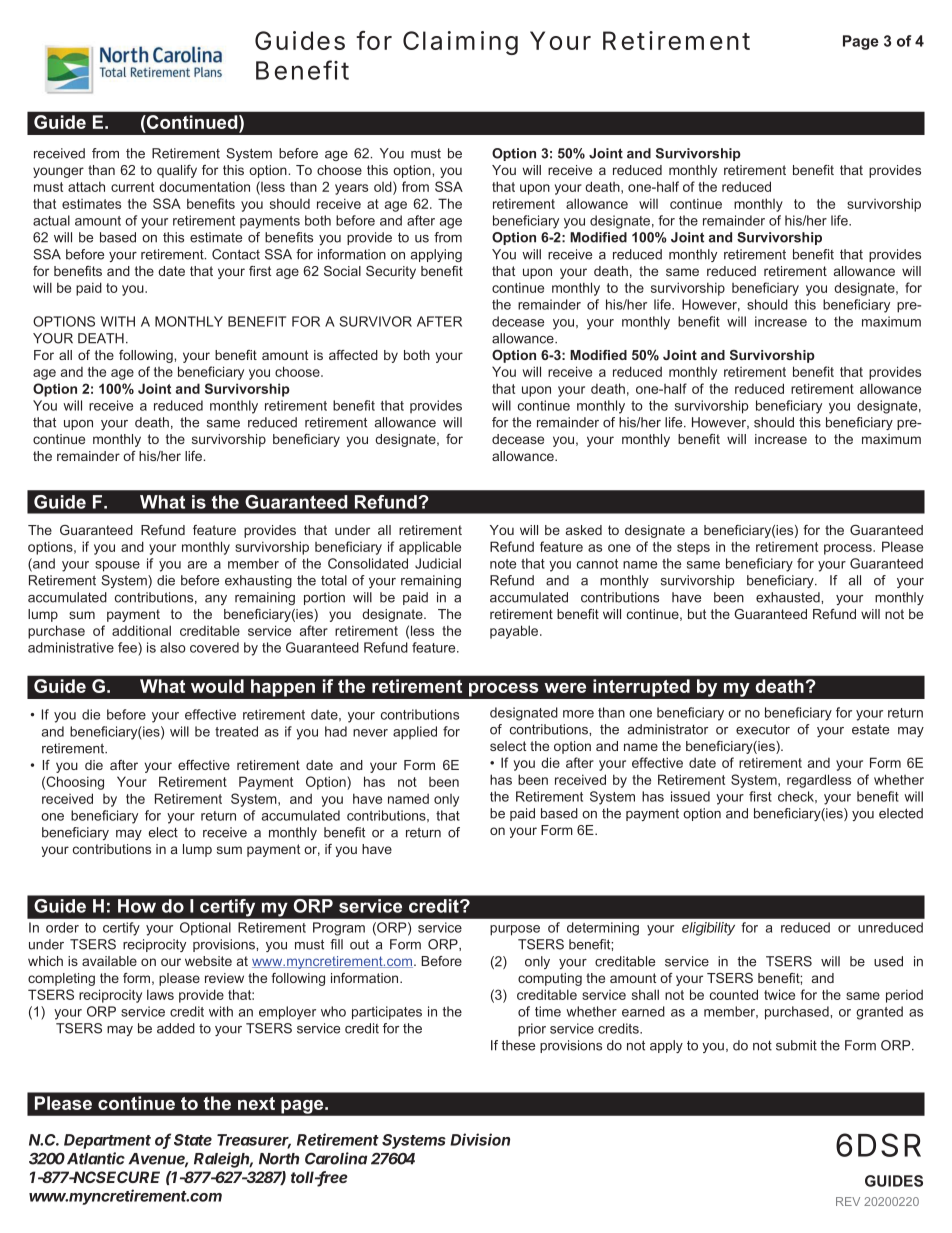 The height and width of the screenshot is (1233, 952). I want to click on applied, so click(415, 733).
